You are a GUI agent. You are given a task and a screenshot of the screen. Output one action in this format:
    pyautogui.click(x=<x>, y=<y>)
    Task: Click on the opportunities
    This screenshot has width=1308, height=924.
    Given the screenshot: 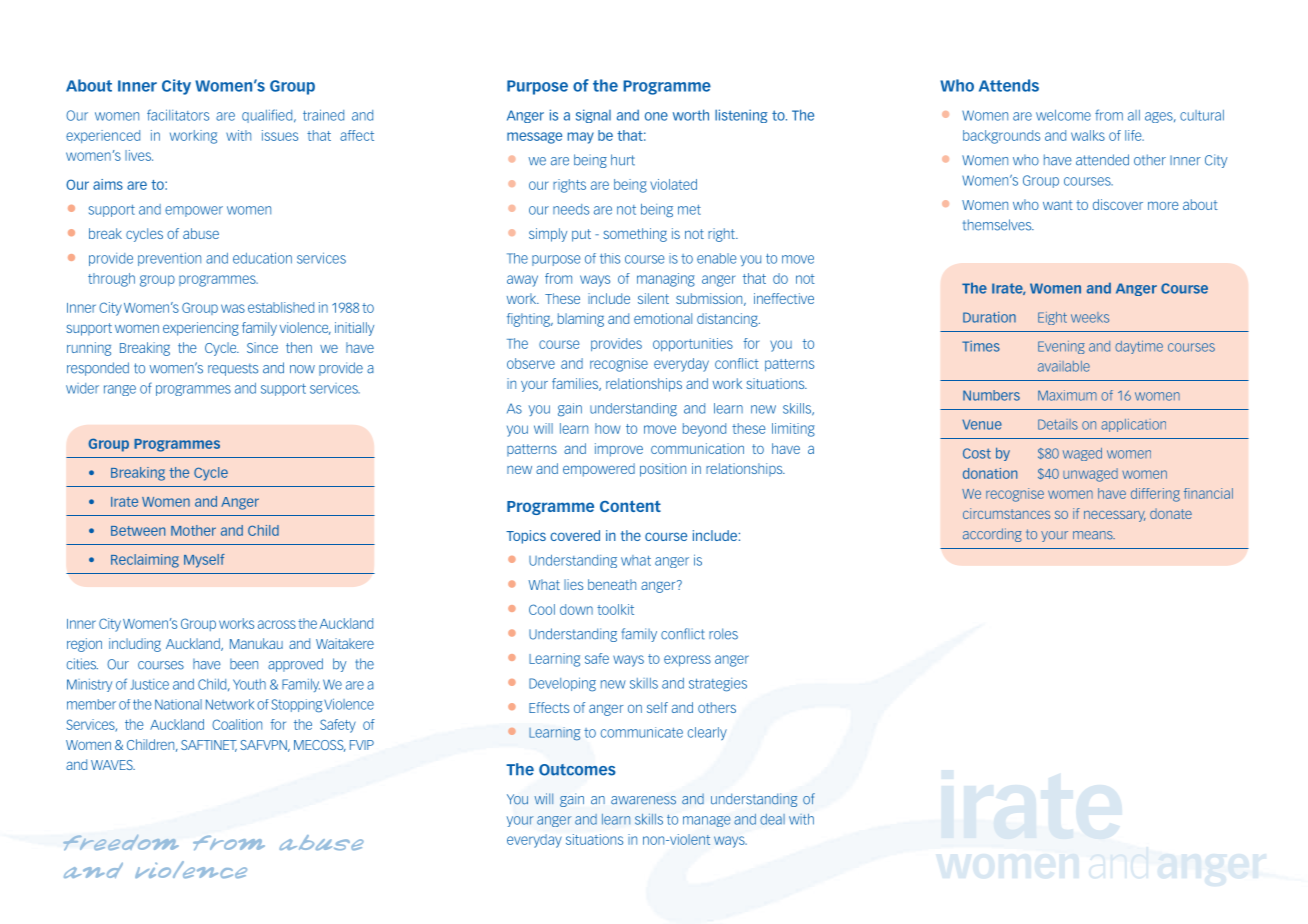 What is the action you would take?
    pyautogui.click(x=693, y=345)
